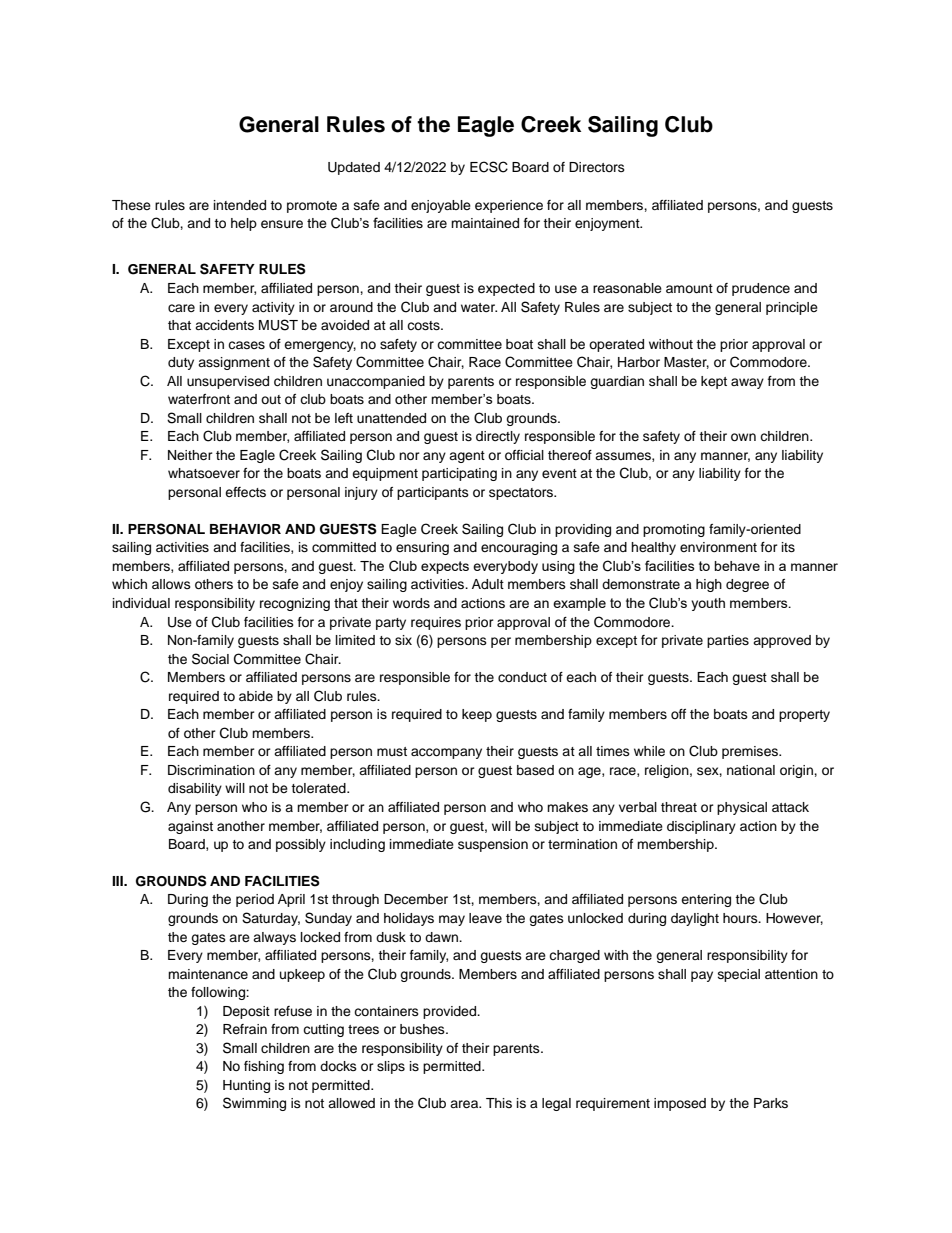 The width and height of the screenshot is (952, 1233). Describe the element at coordinates (498, 437) in the screenshot. I see `directly` at that location.
